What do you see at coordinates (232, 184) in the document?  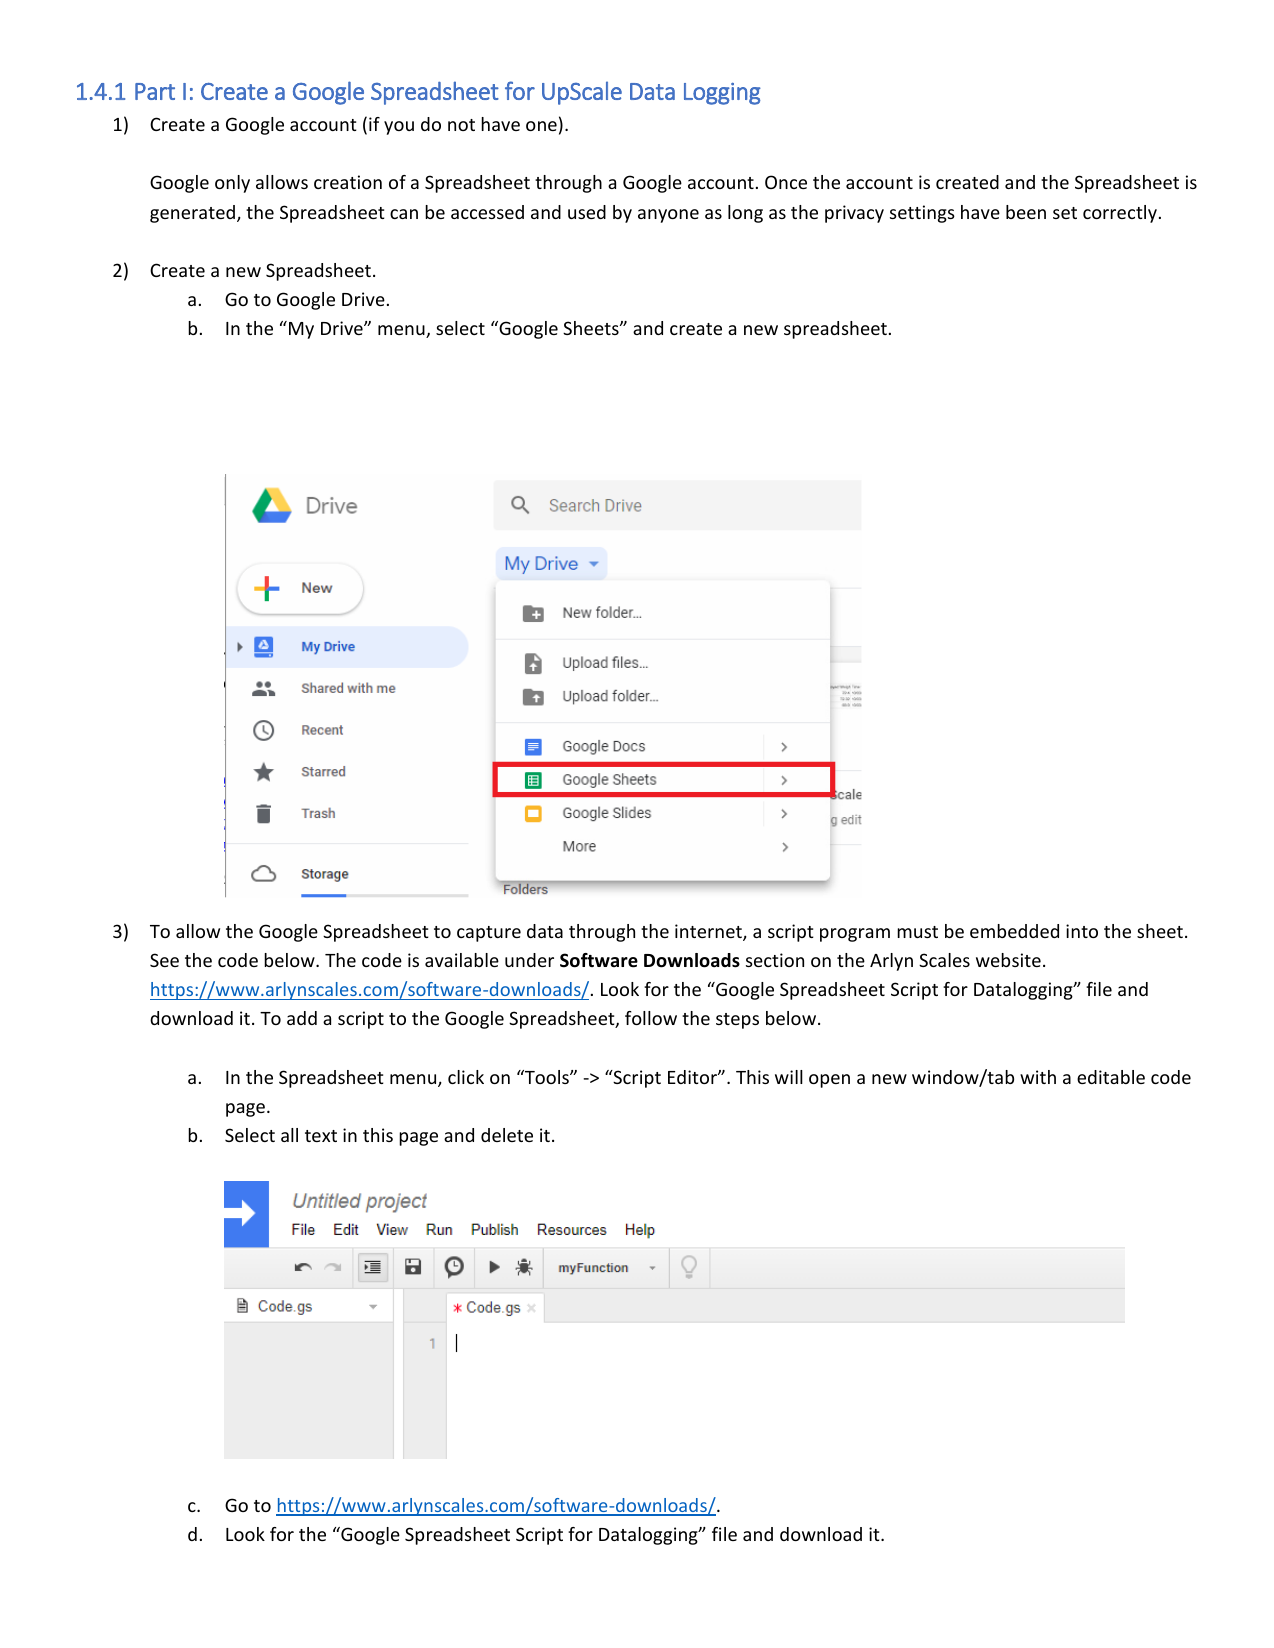 I see `only` at bounding box center [232, 184].
